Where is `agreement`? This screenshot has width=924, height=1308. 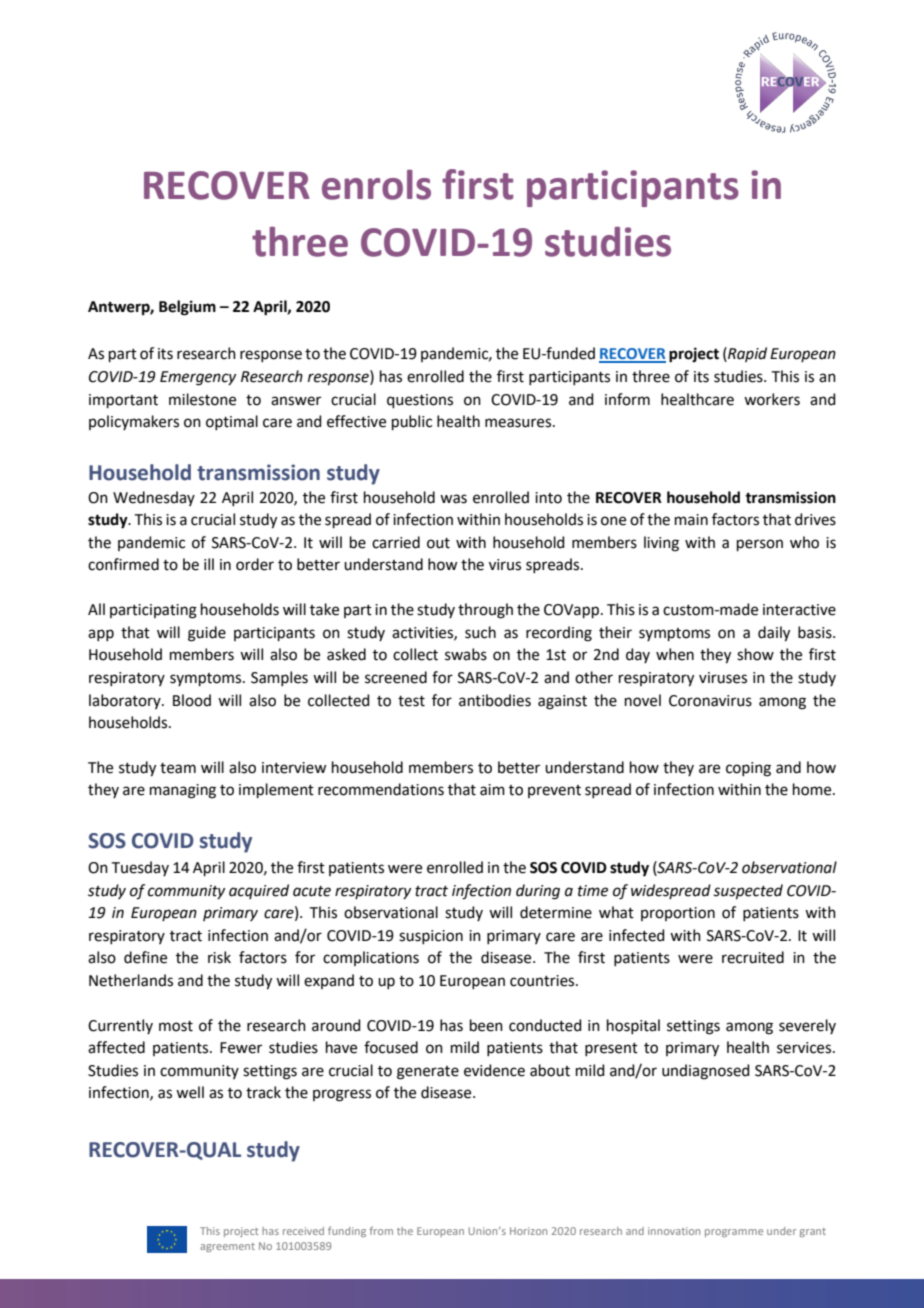 agreement is located at coordinates (227, 1247).
